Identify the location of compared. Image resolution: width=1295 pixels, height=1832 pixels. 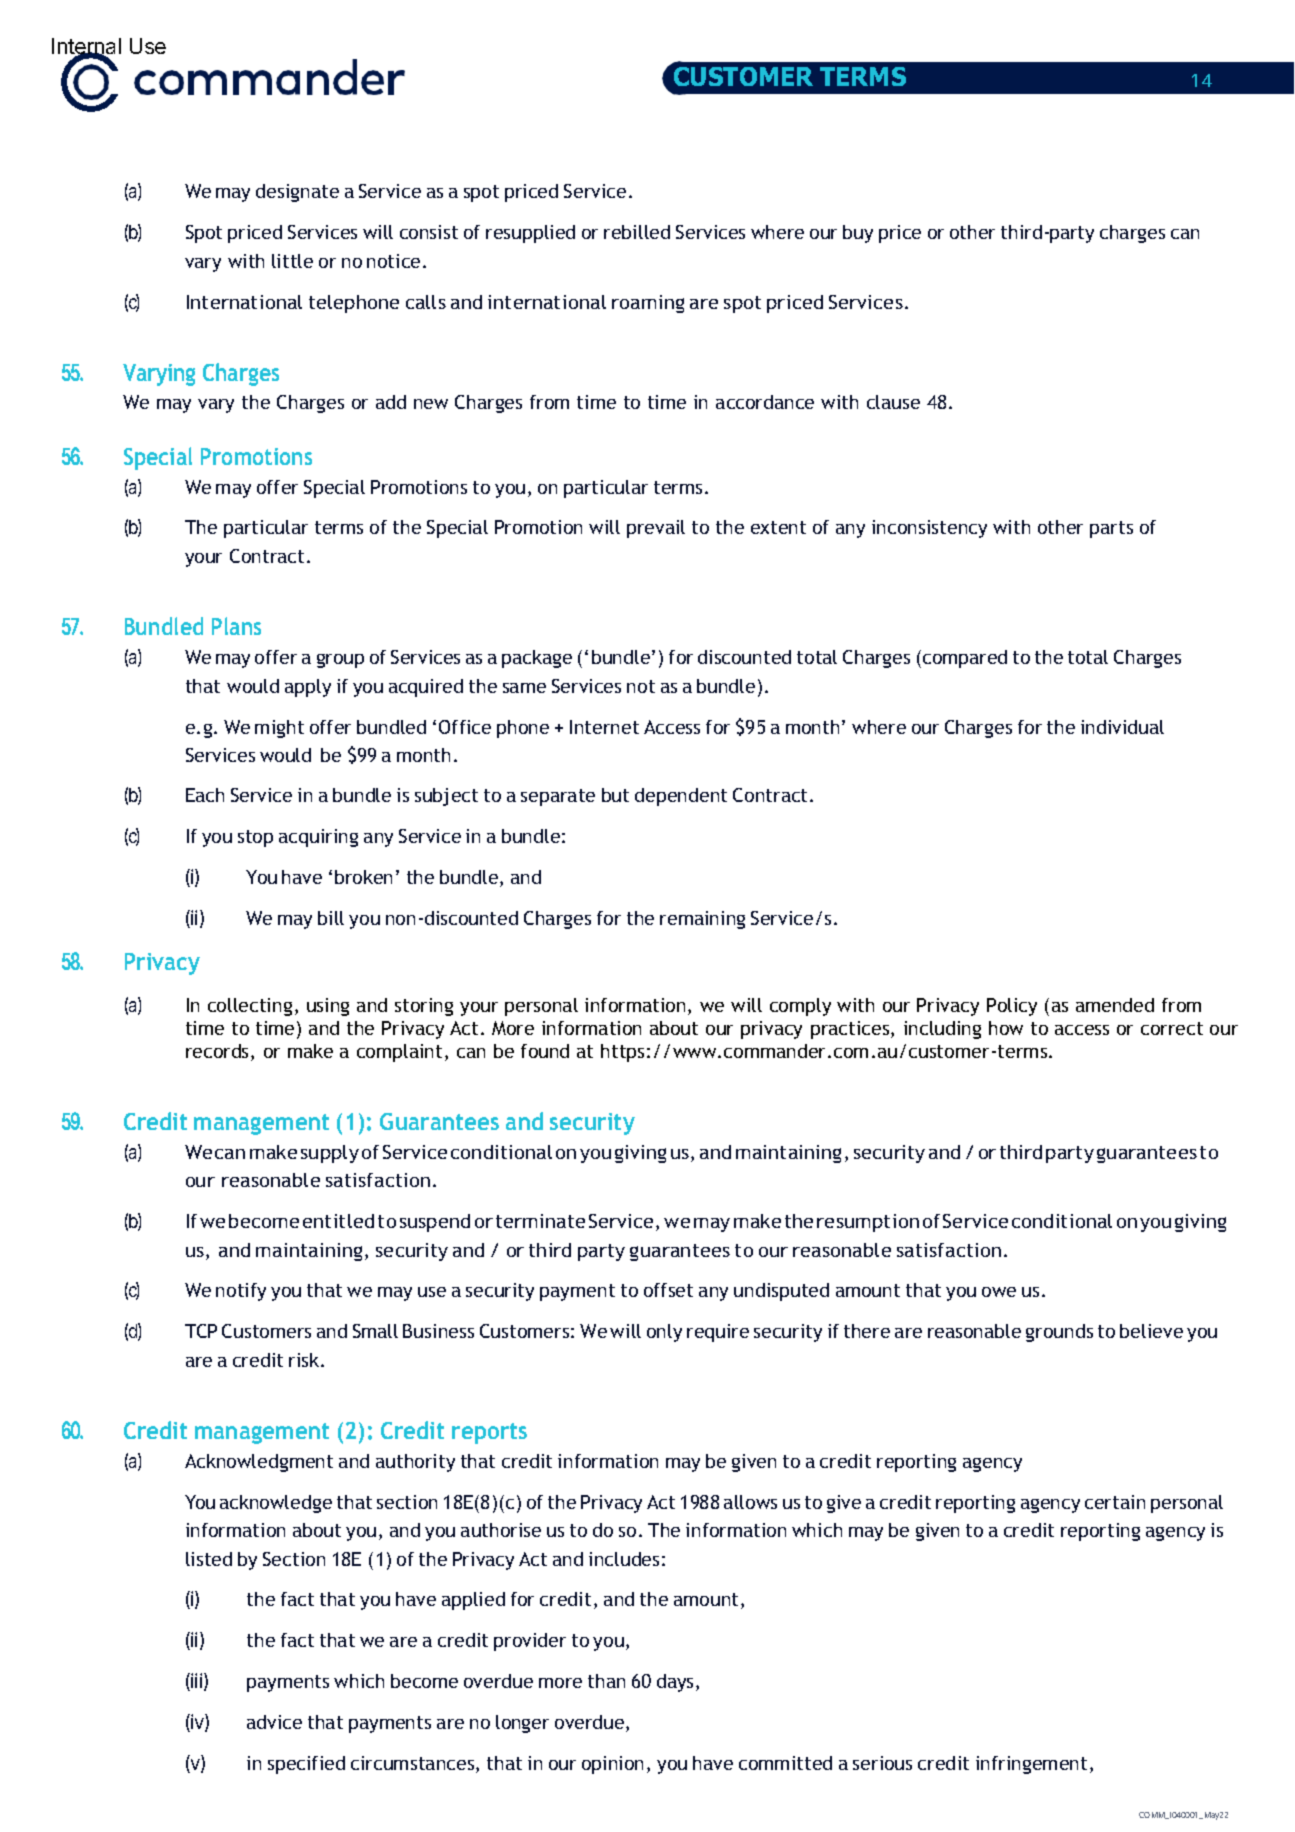
(963, 659).
